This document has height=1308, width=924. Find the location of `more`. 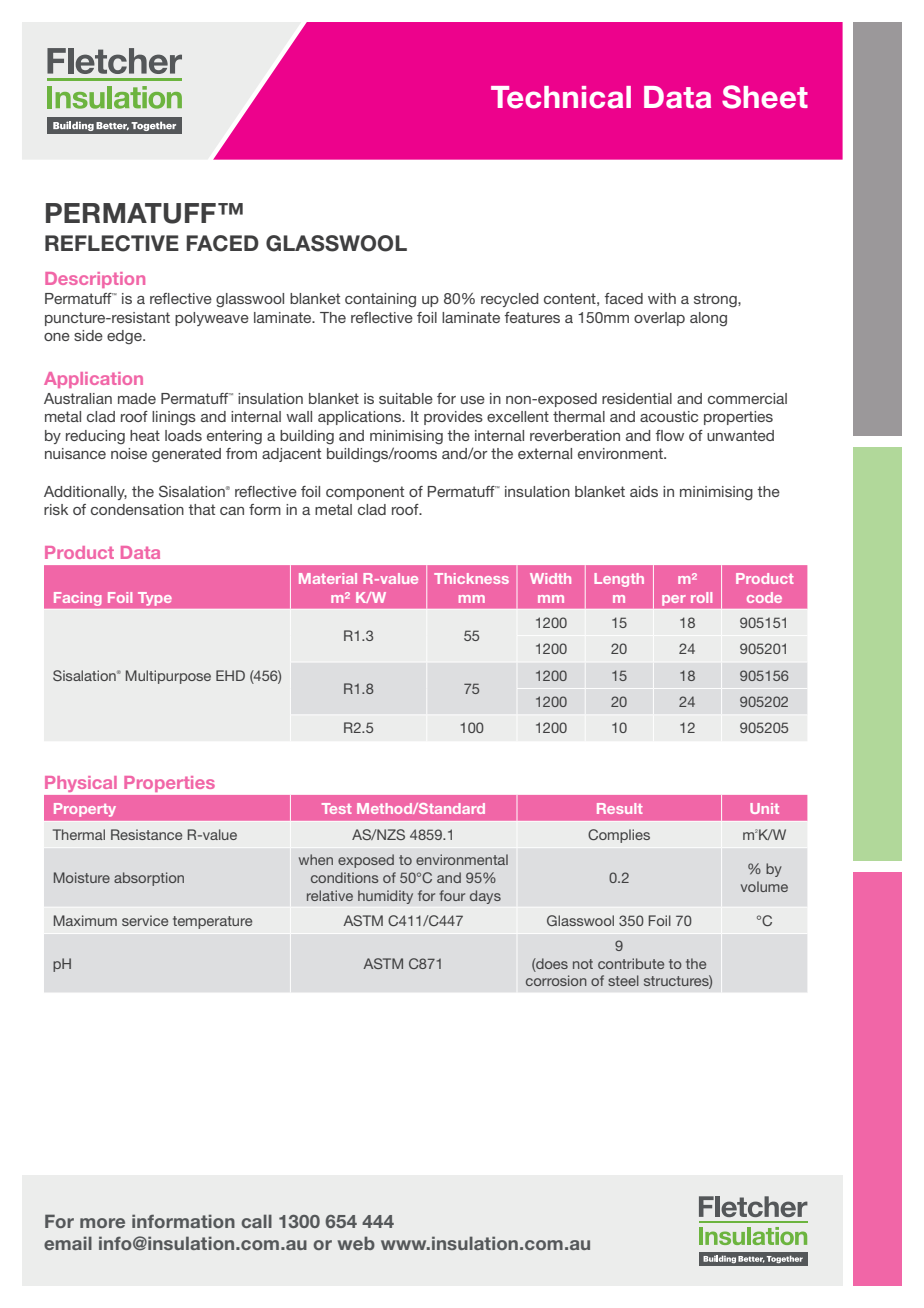

more is located at coordinates (102, 1223).
